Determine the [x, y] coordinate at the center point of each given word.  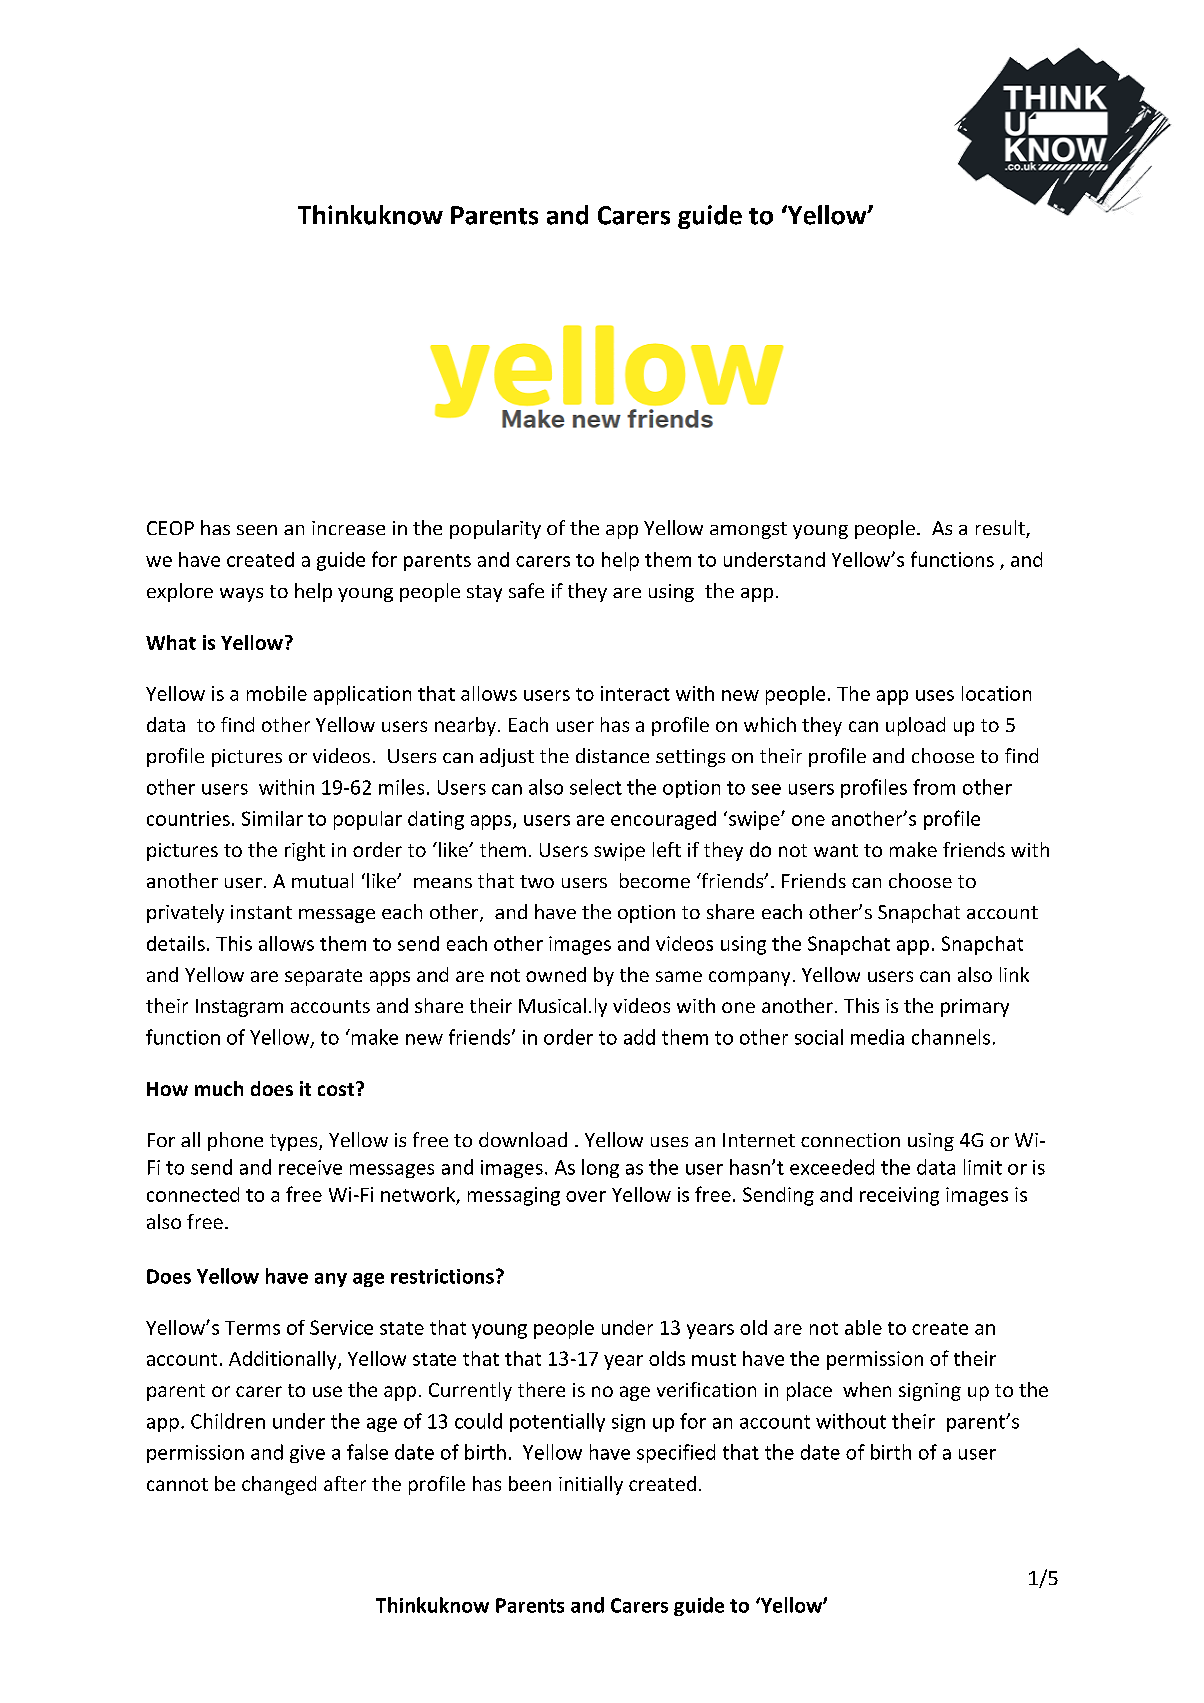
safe [526, 590]
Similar [272, 818]
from [934, 787]
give [307, 1454]
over [586, 1196]
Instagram [239, 1008]
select [596, 787]
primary [975, 1008]
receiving [899, 1196]
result [1001, 529]
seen [257, 530]
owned [556, 974]
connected [193, 1194]
